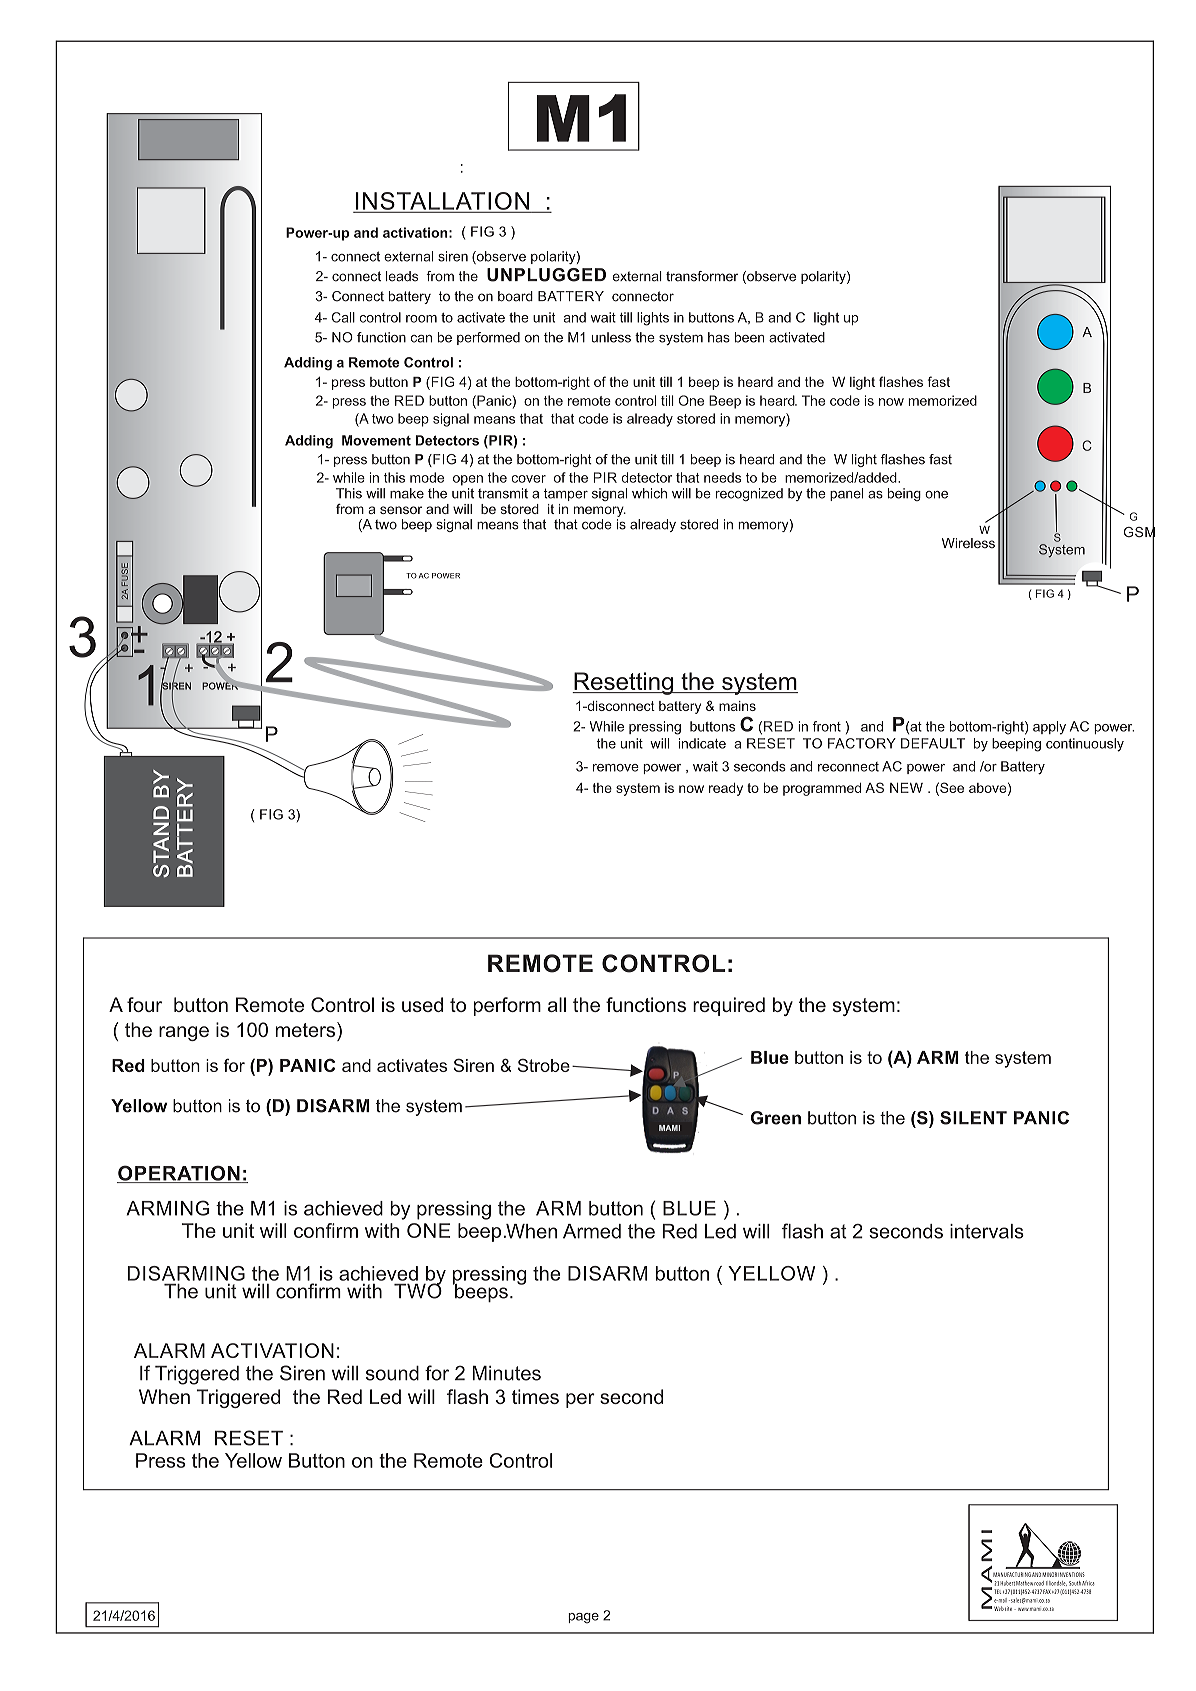 This document has width=1196, height=1691. I want to click on MANUFACTURING, so click(1012, 1574).
